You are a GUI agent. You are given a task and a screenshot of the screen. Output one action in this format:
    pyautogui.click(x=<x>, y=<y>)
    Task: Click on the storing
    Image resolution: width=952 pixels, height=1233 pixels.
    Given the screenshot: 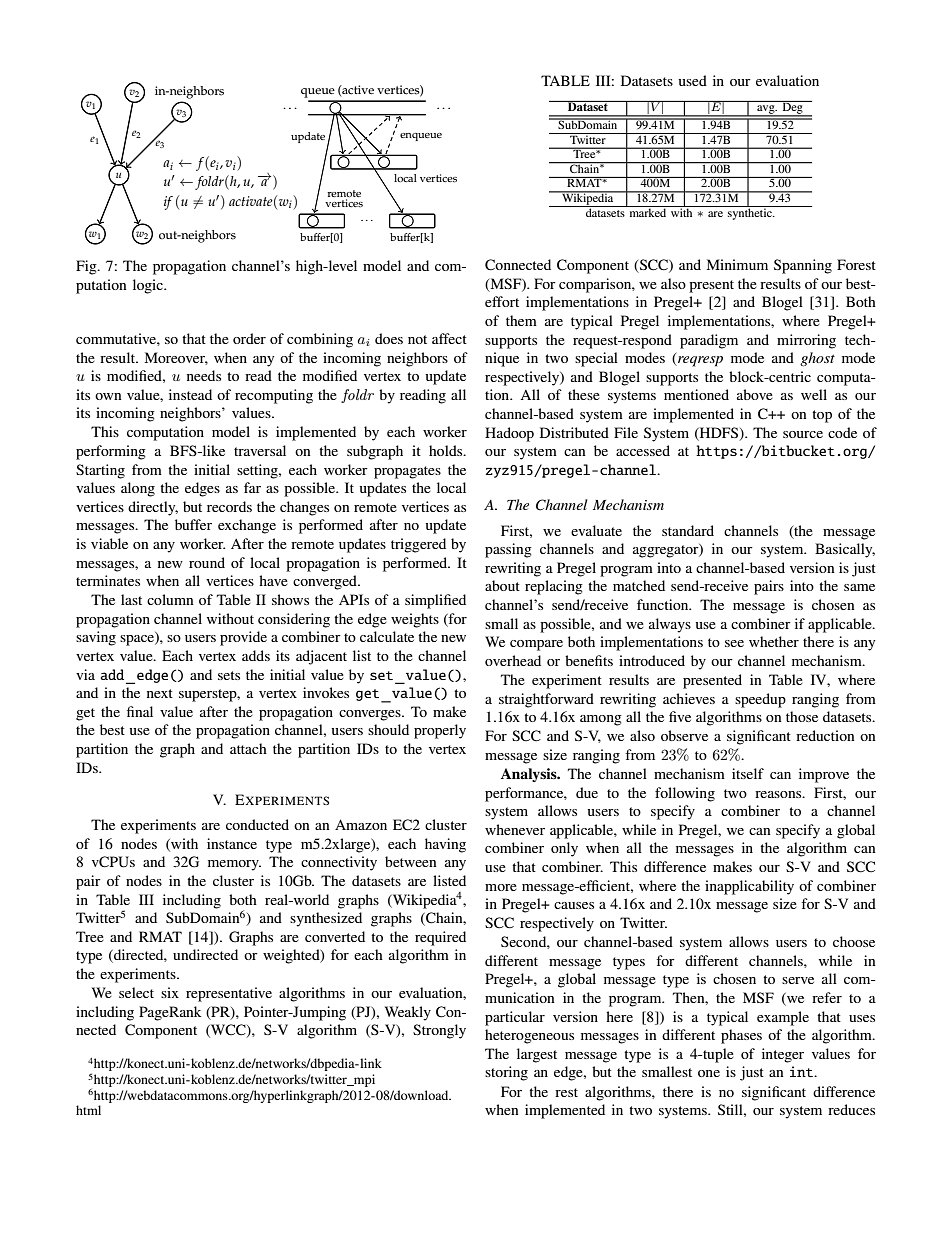 What is the action you would take?
    pyautogui.click(x=506, y=1073)
